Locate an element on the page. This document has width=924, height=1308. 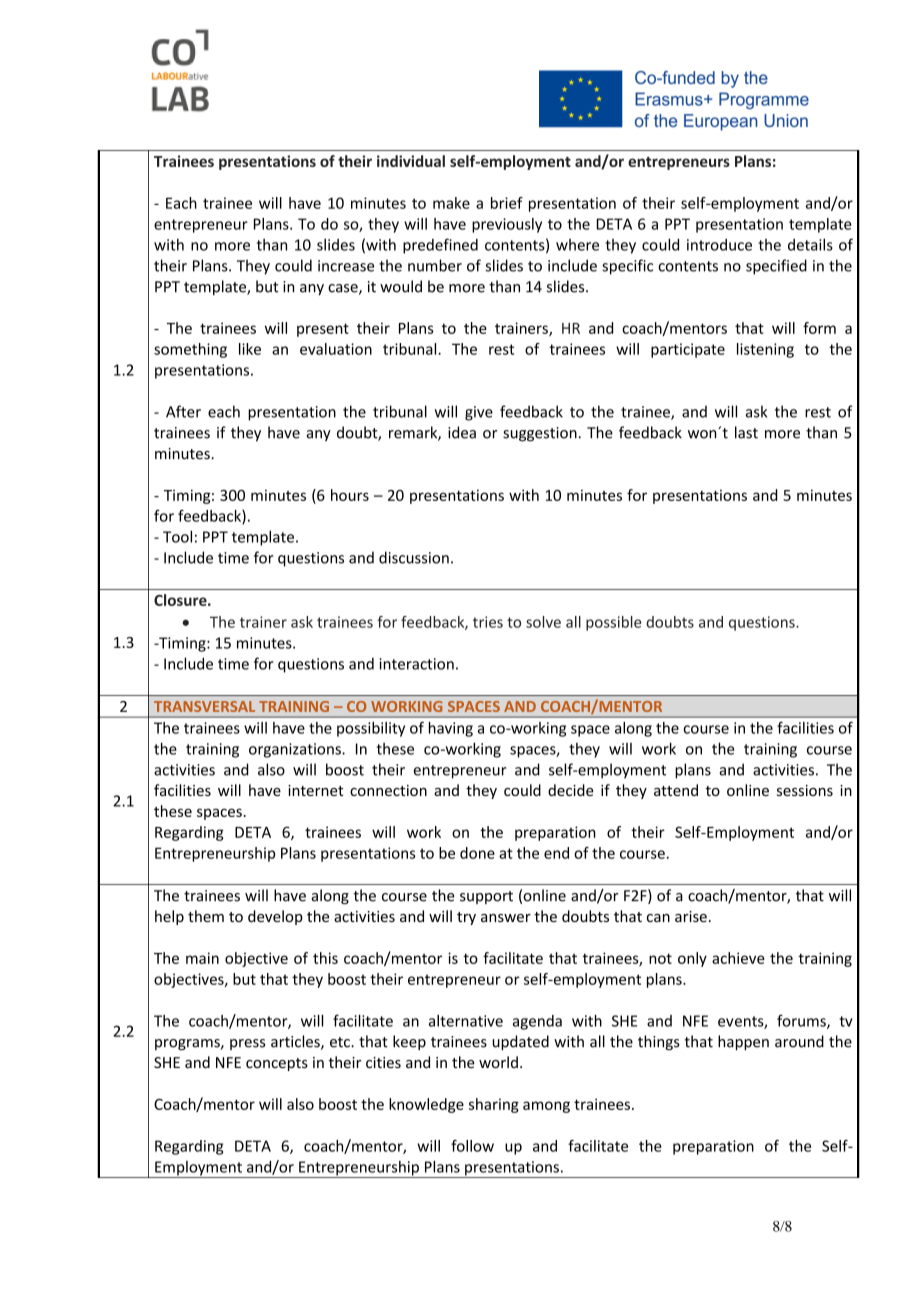
tries is located at coordinates (488, 622).
